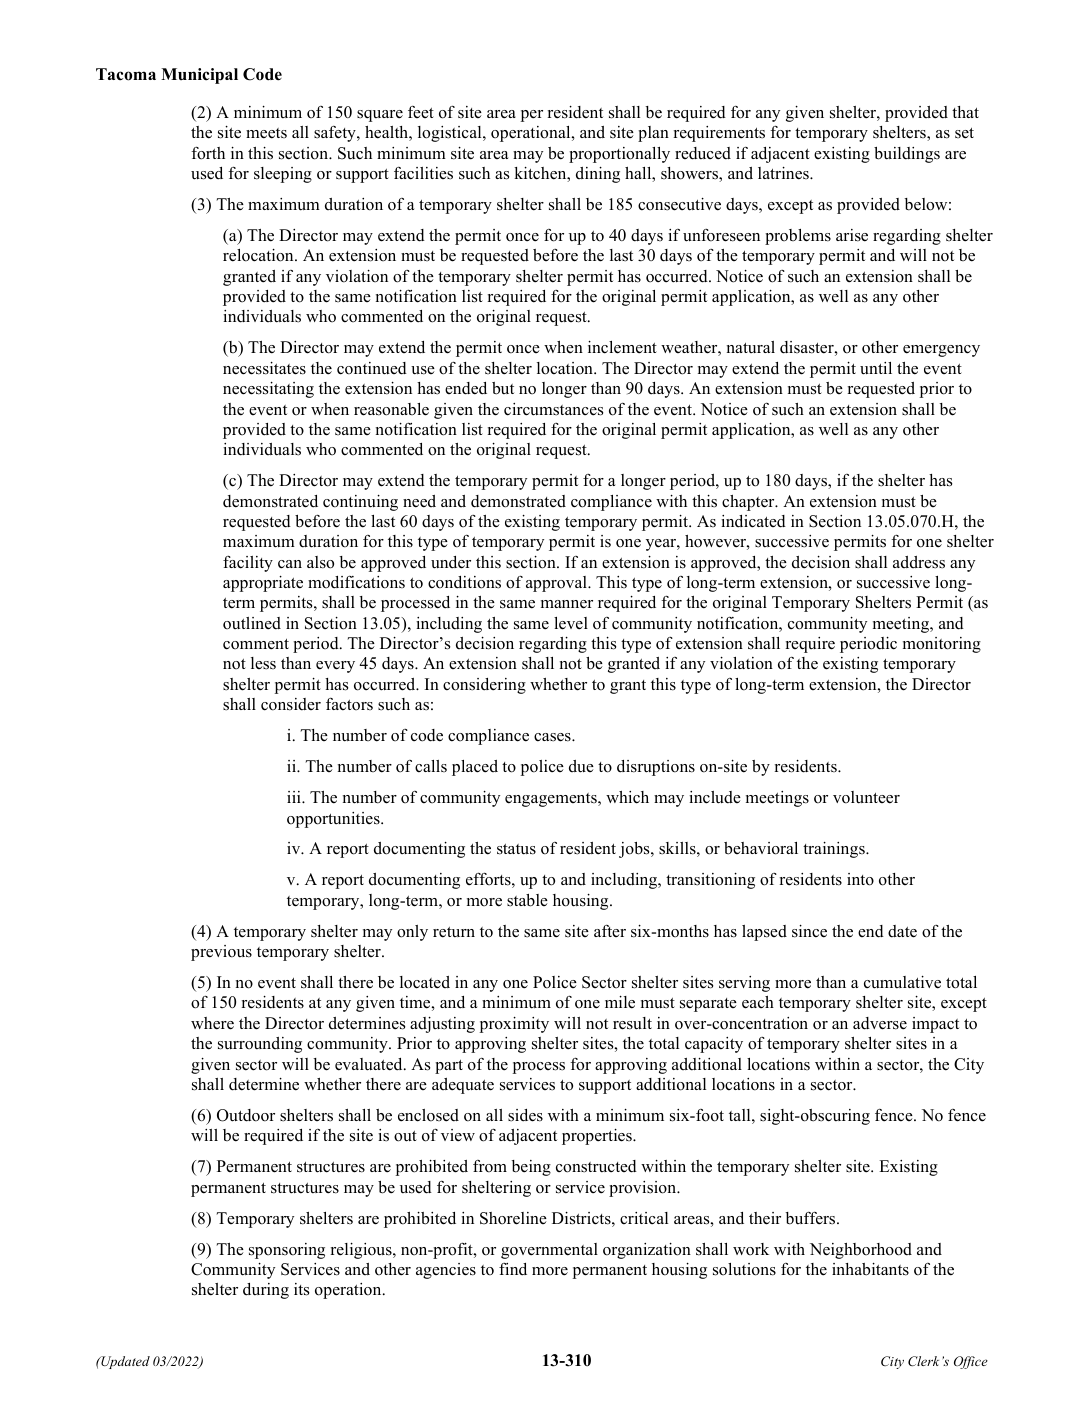 This screenshot has height=1402, width=1083. I want to click on until, so click(876, 368).
